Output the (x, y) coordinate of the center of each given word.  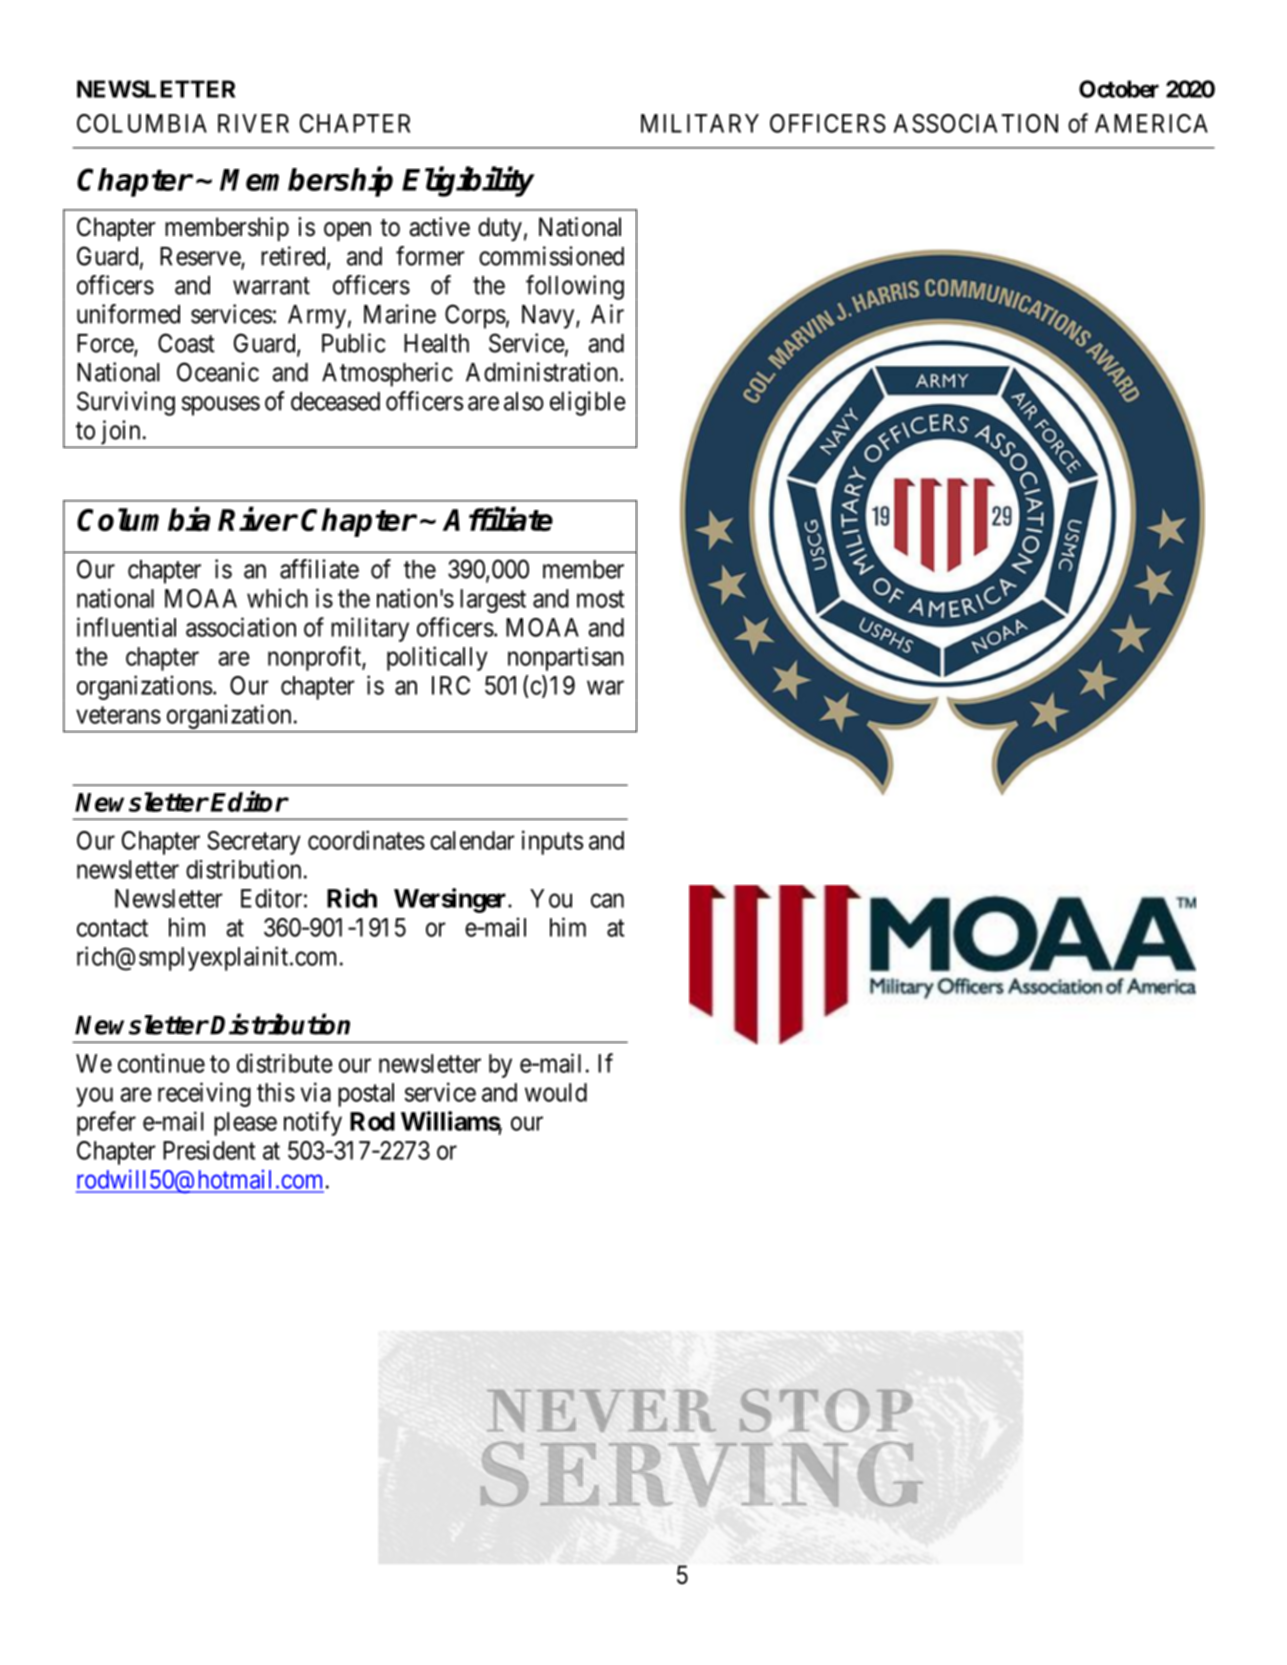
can (607, 900)
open (347, 231)
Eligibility (468, 182)
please (245, 1124)
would (556, 1092)
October (1119, 89)
